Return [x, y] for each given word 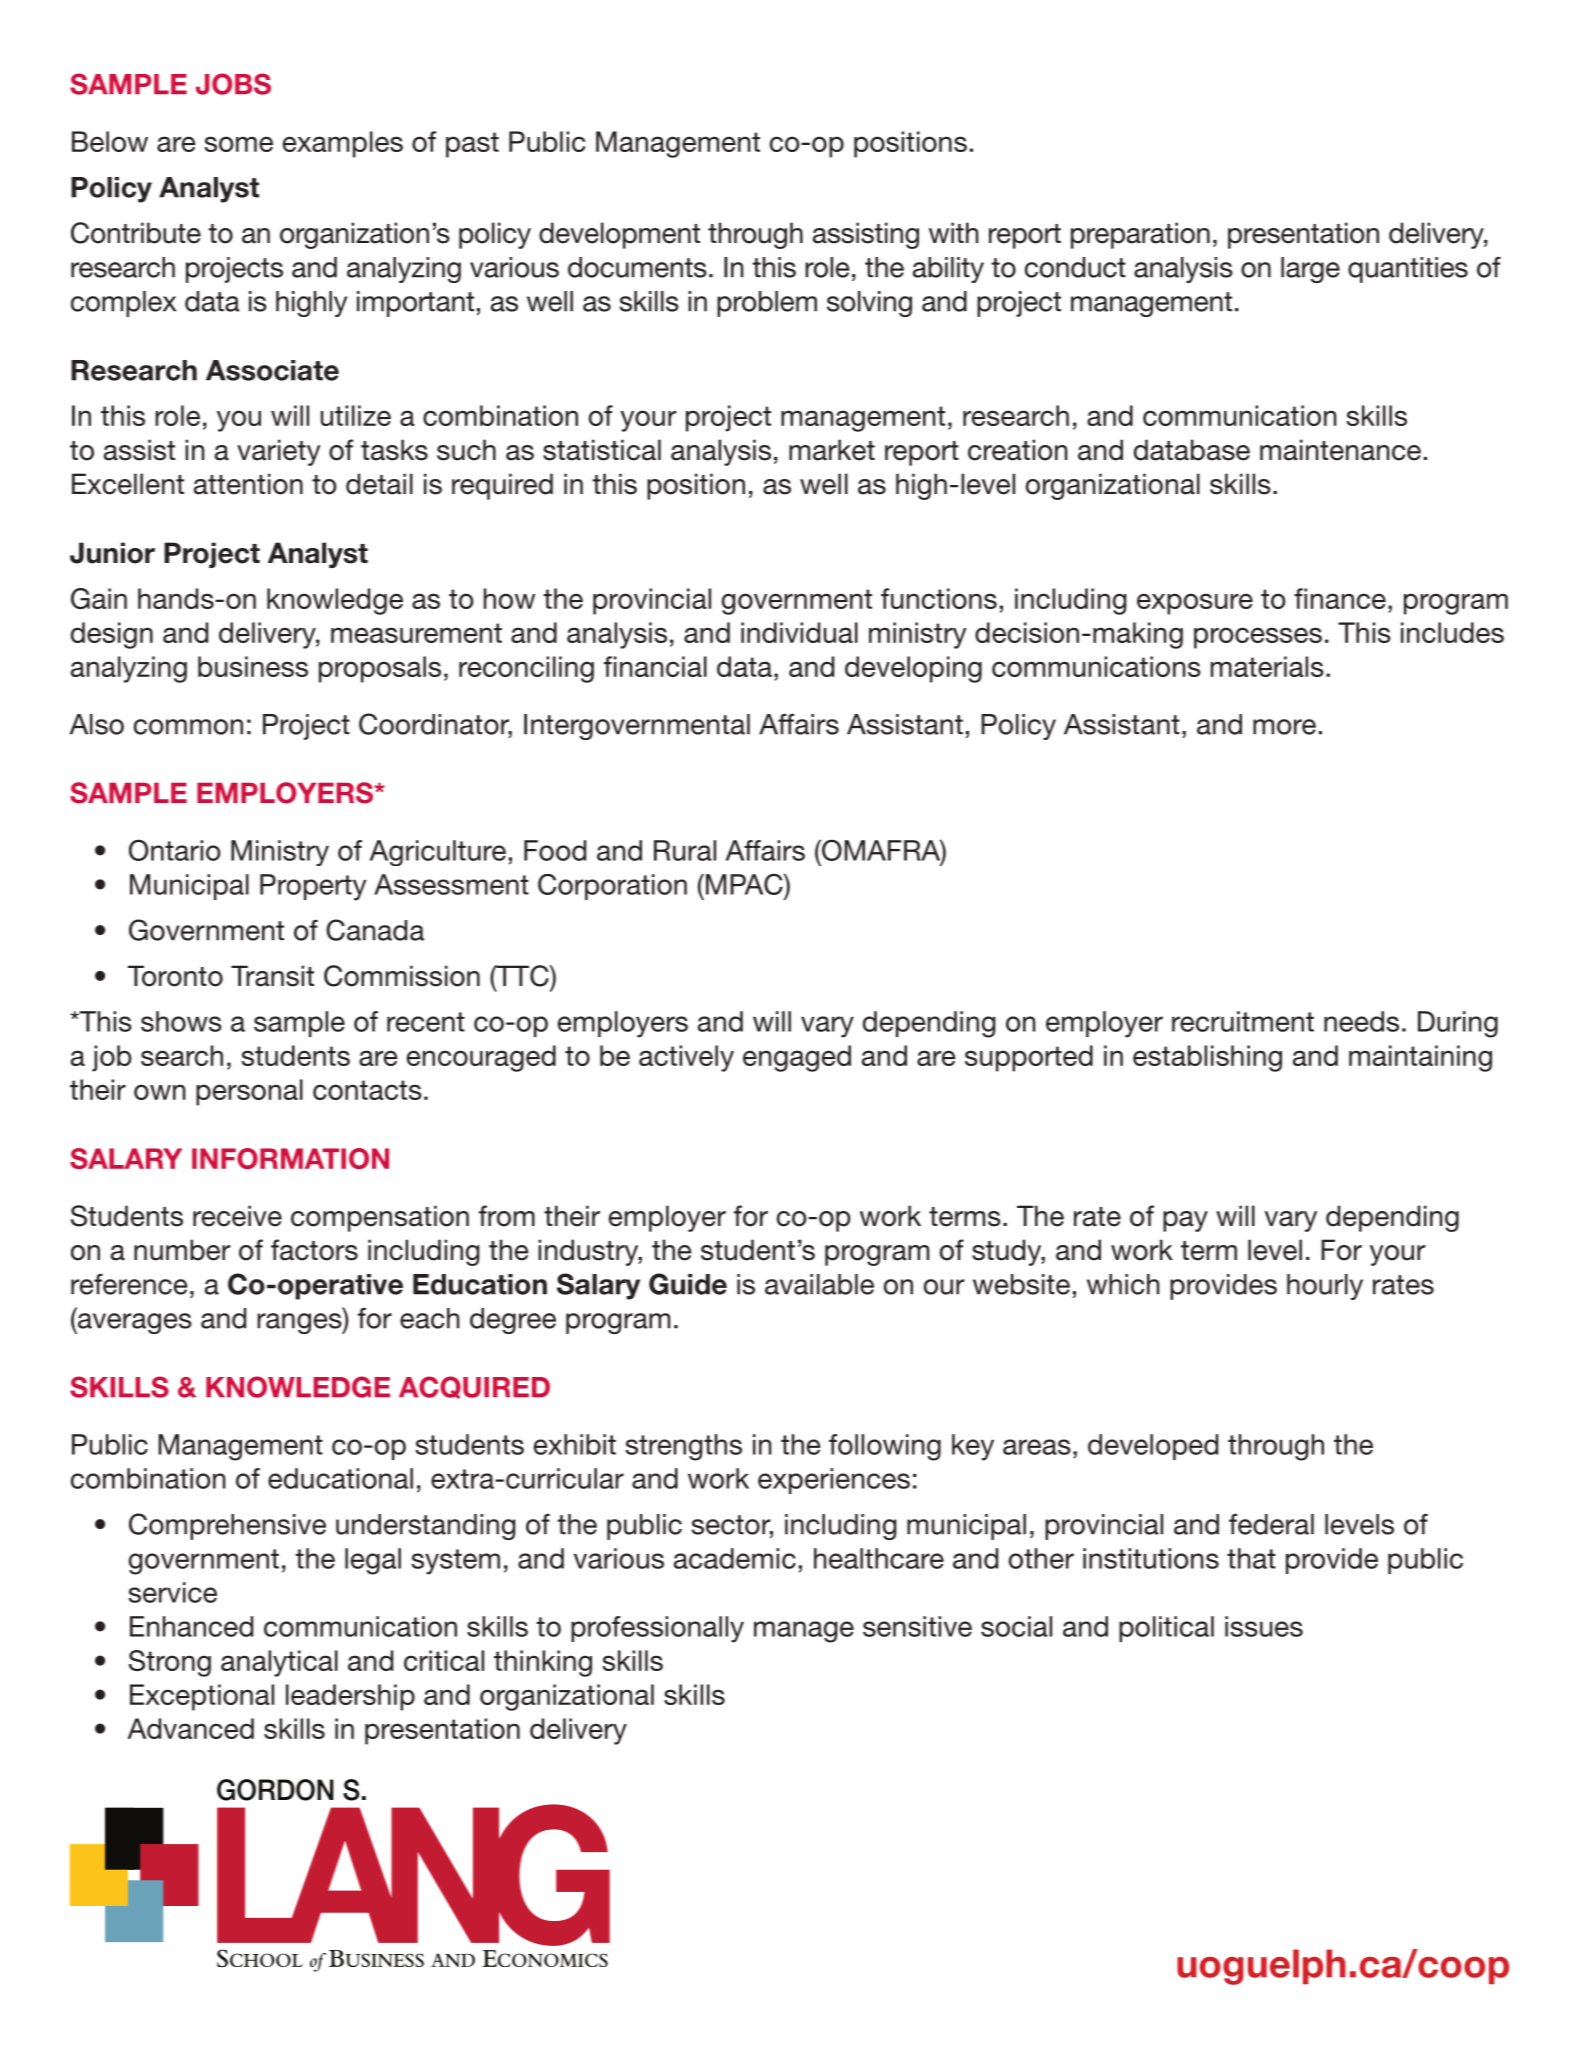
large [1310, 270]
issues [1264, 1626]
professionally [657, 1629]
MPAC [745, 884]
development [619, 235]
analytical [279, 1663]
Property [313, 887]
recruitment [1243, 1021]
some [238, 144]
